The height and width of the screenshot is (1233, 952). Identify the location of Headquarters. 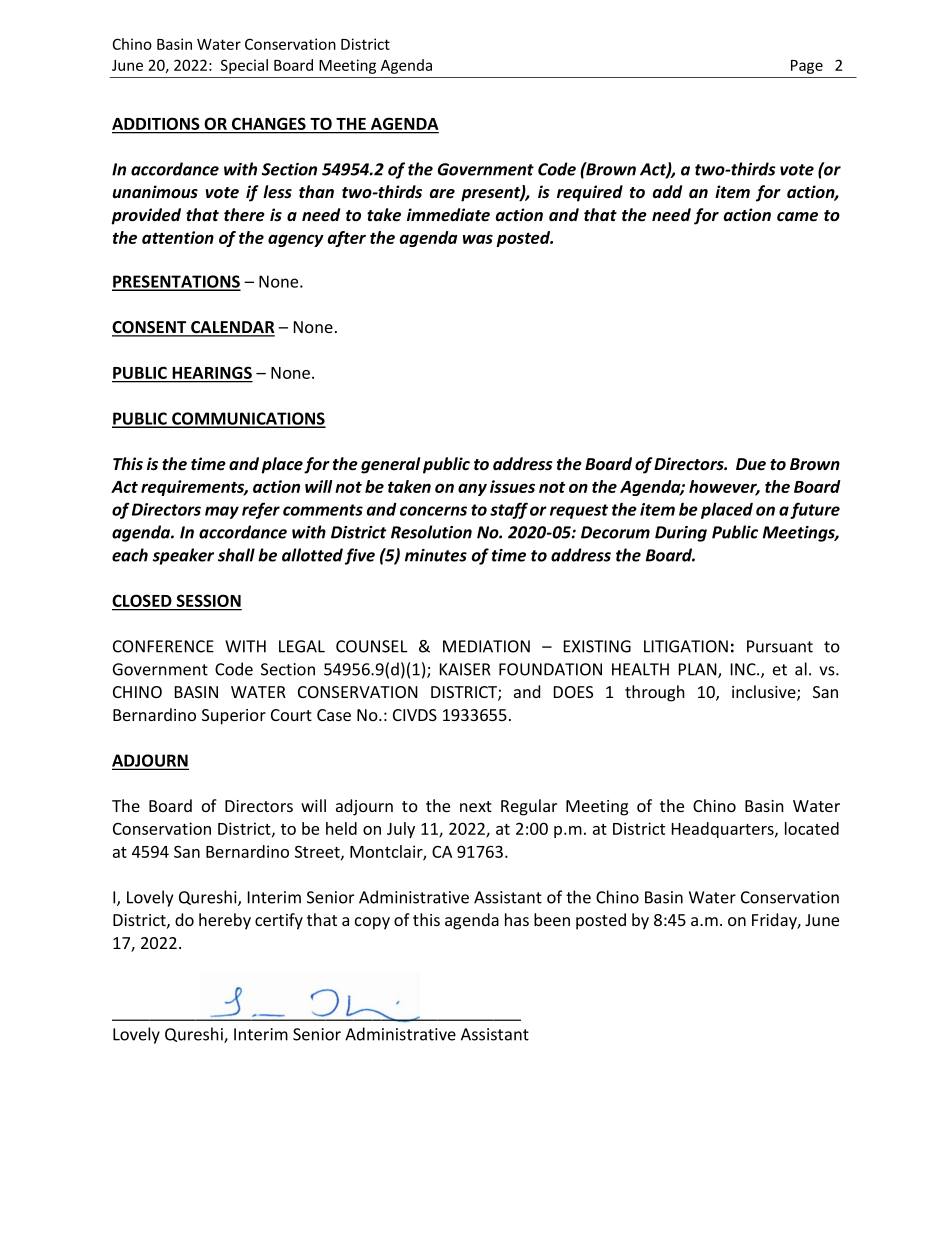
(724, 830).
